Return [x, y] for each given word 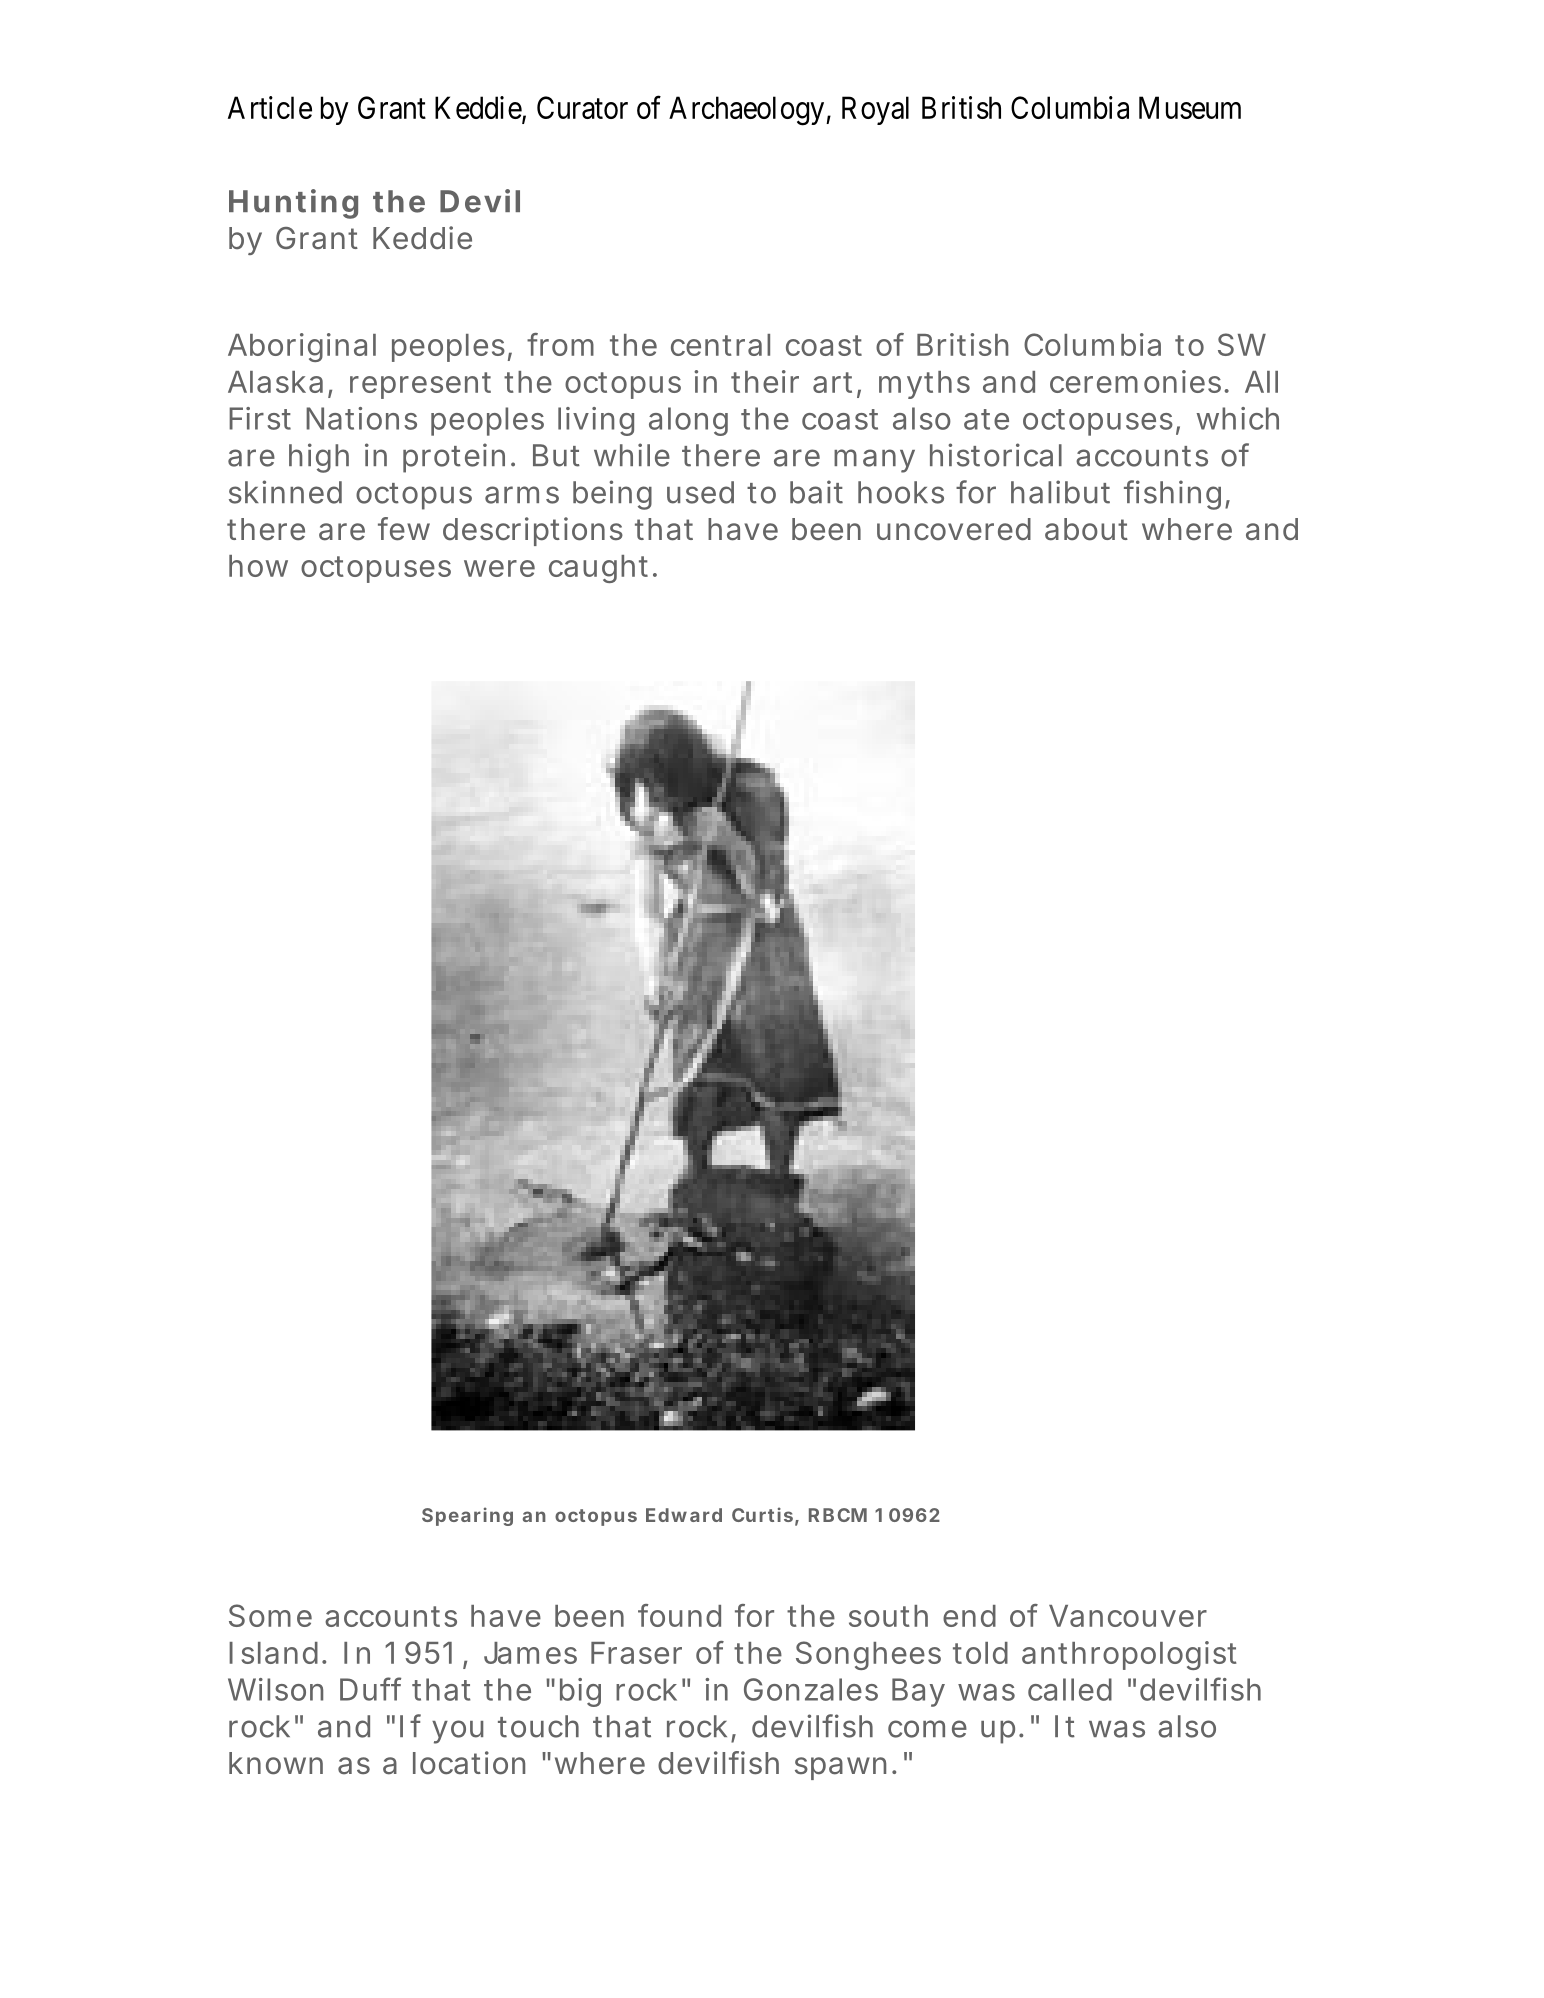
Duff [370, 1689]
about [1086, 529]
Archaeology [748, 111]
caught [598, 569]
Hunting [293, 204]
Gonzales [811, 1689]
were [499, 568]
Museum [1190, 107]
